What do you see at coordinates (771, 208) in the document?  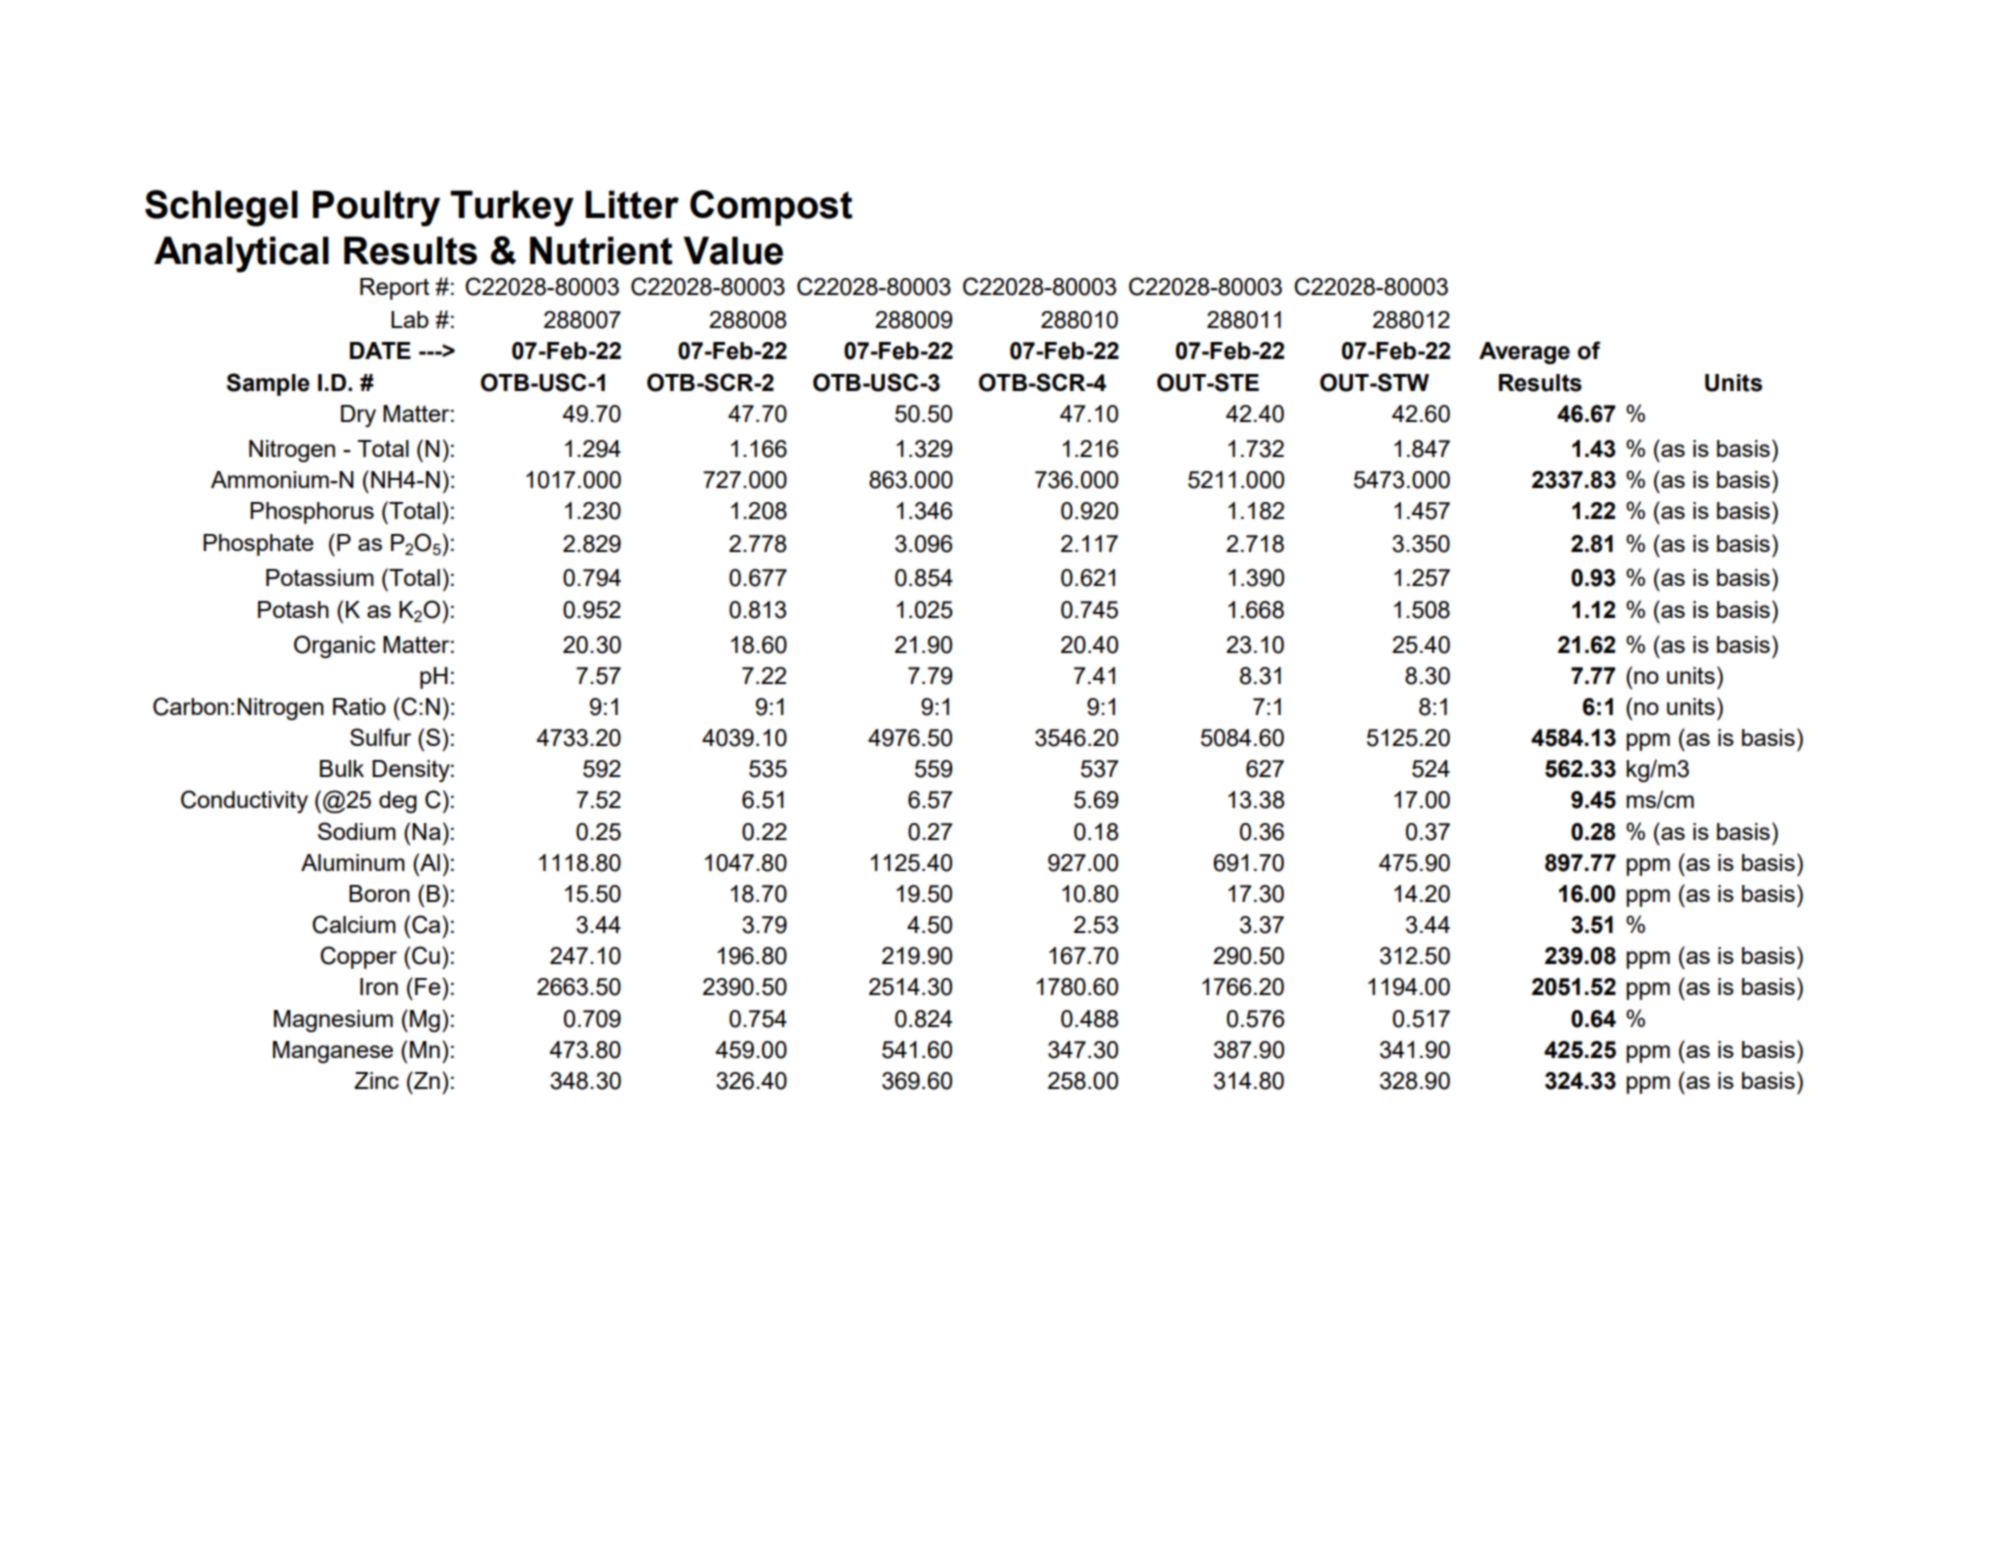 I see `Compost` at bounding box center [771, 208].
